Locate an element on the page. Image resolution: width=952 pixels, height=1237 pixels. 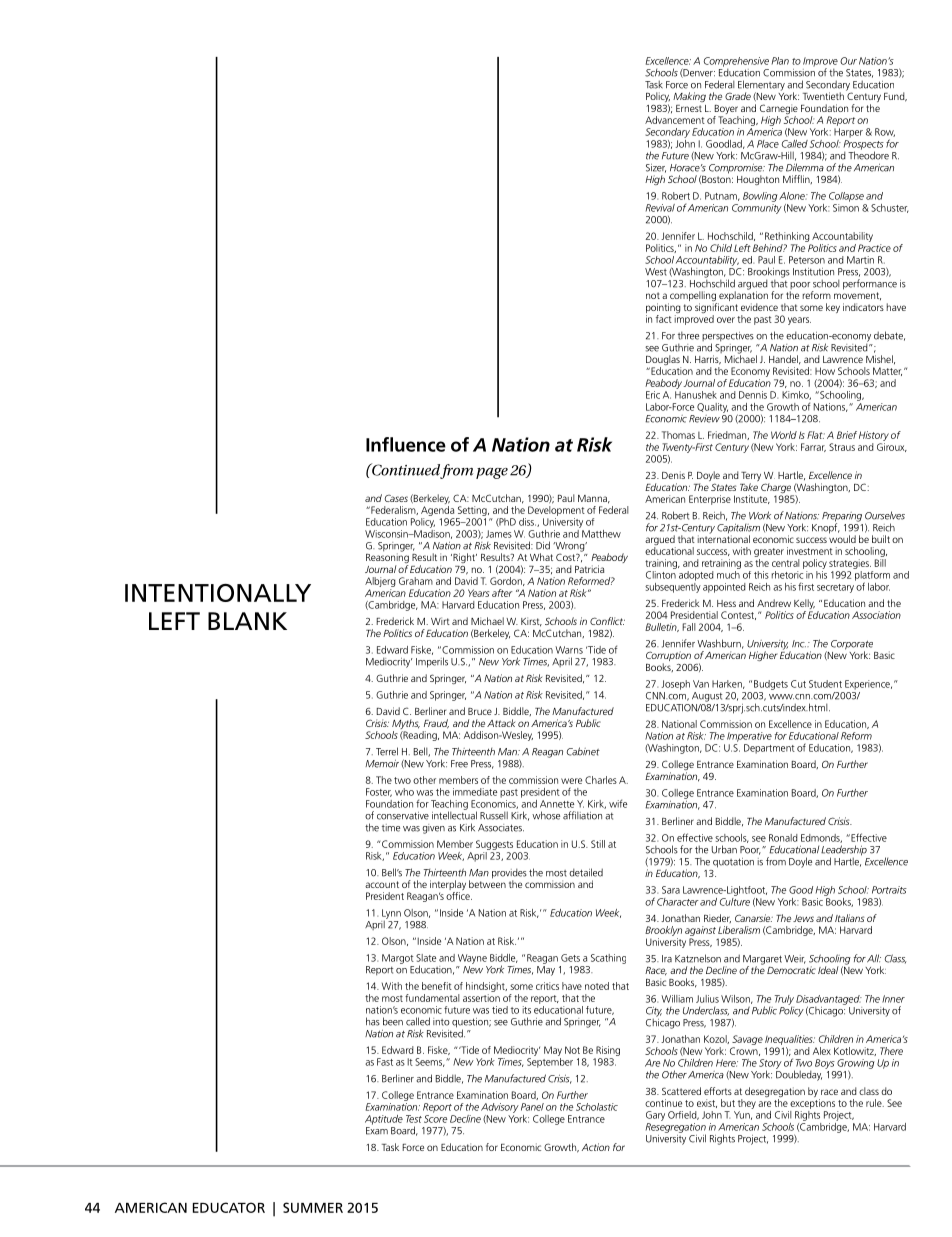
Making is located at coordinates (689, 97).
